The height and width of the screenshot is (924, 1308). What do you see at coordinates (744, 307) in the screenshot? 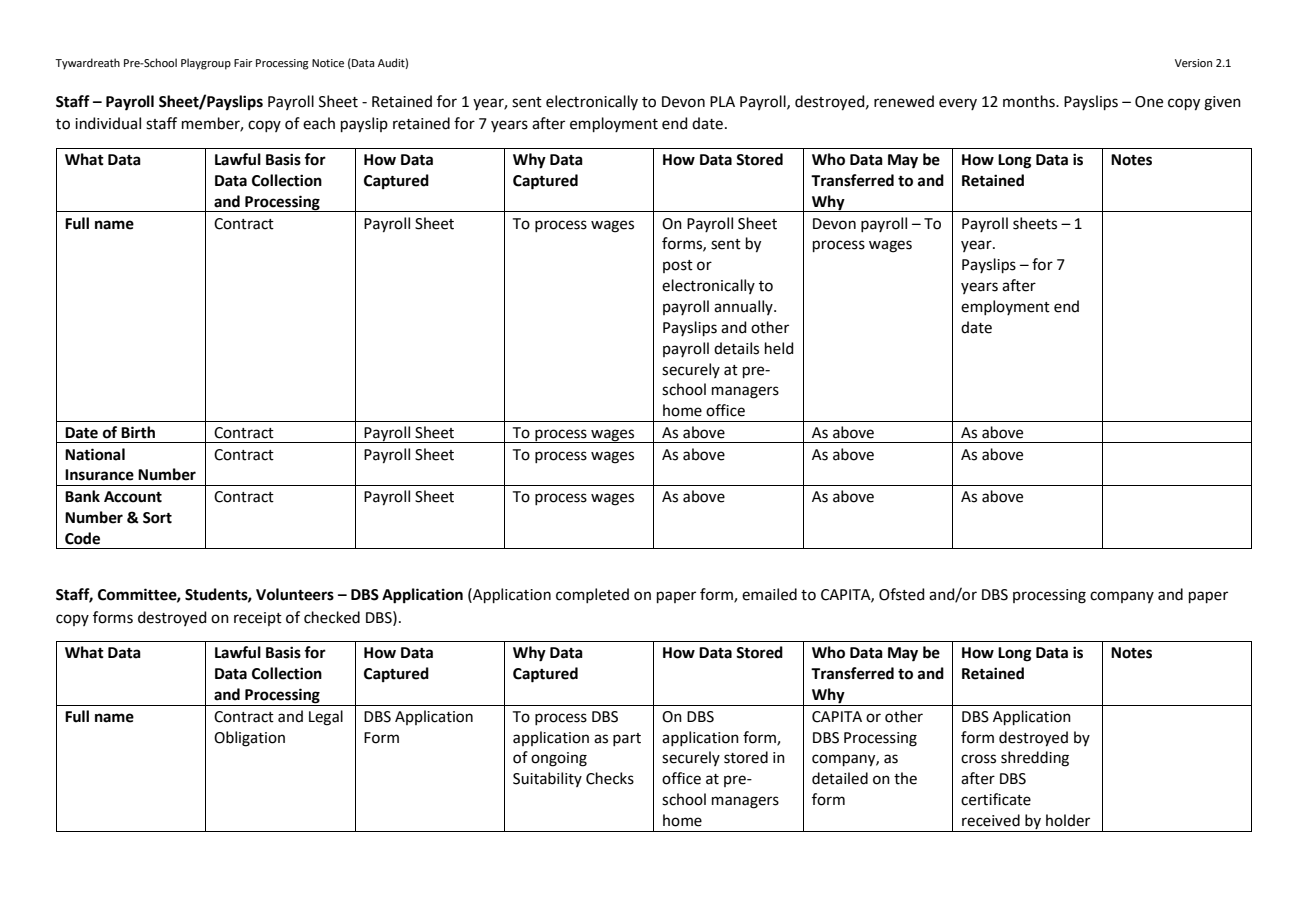
I see `annually` at bounding box center [744, 307].
